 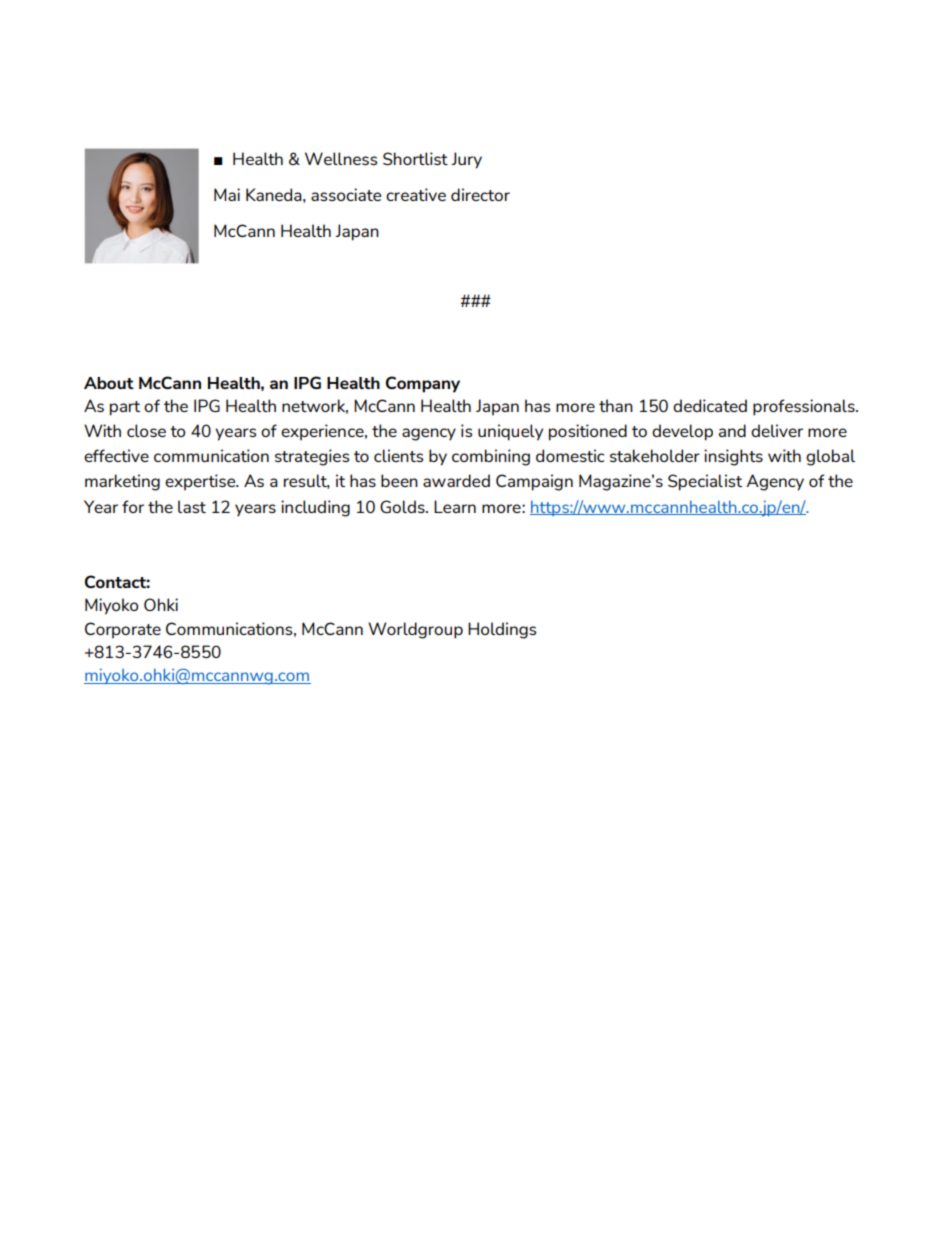 What do you see at coordinates (502, 630) in the screenshot?
I see `Holdings` at bounding box center [502, 630].
